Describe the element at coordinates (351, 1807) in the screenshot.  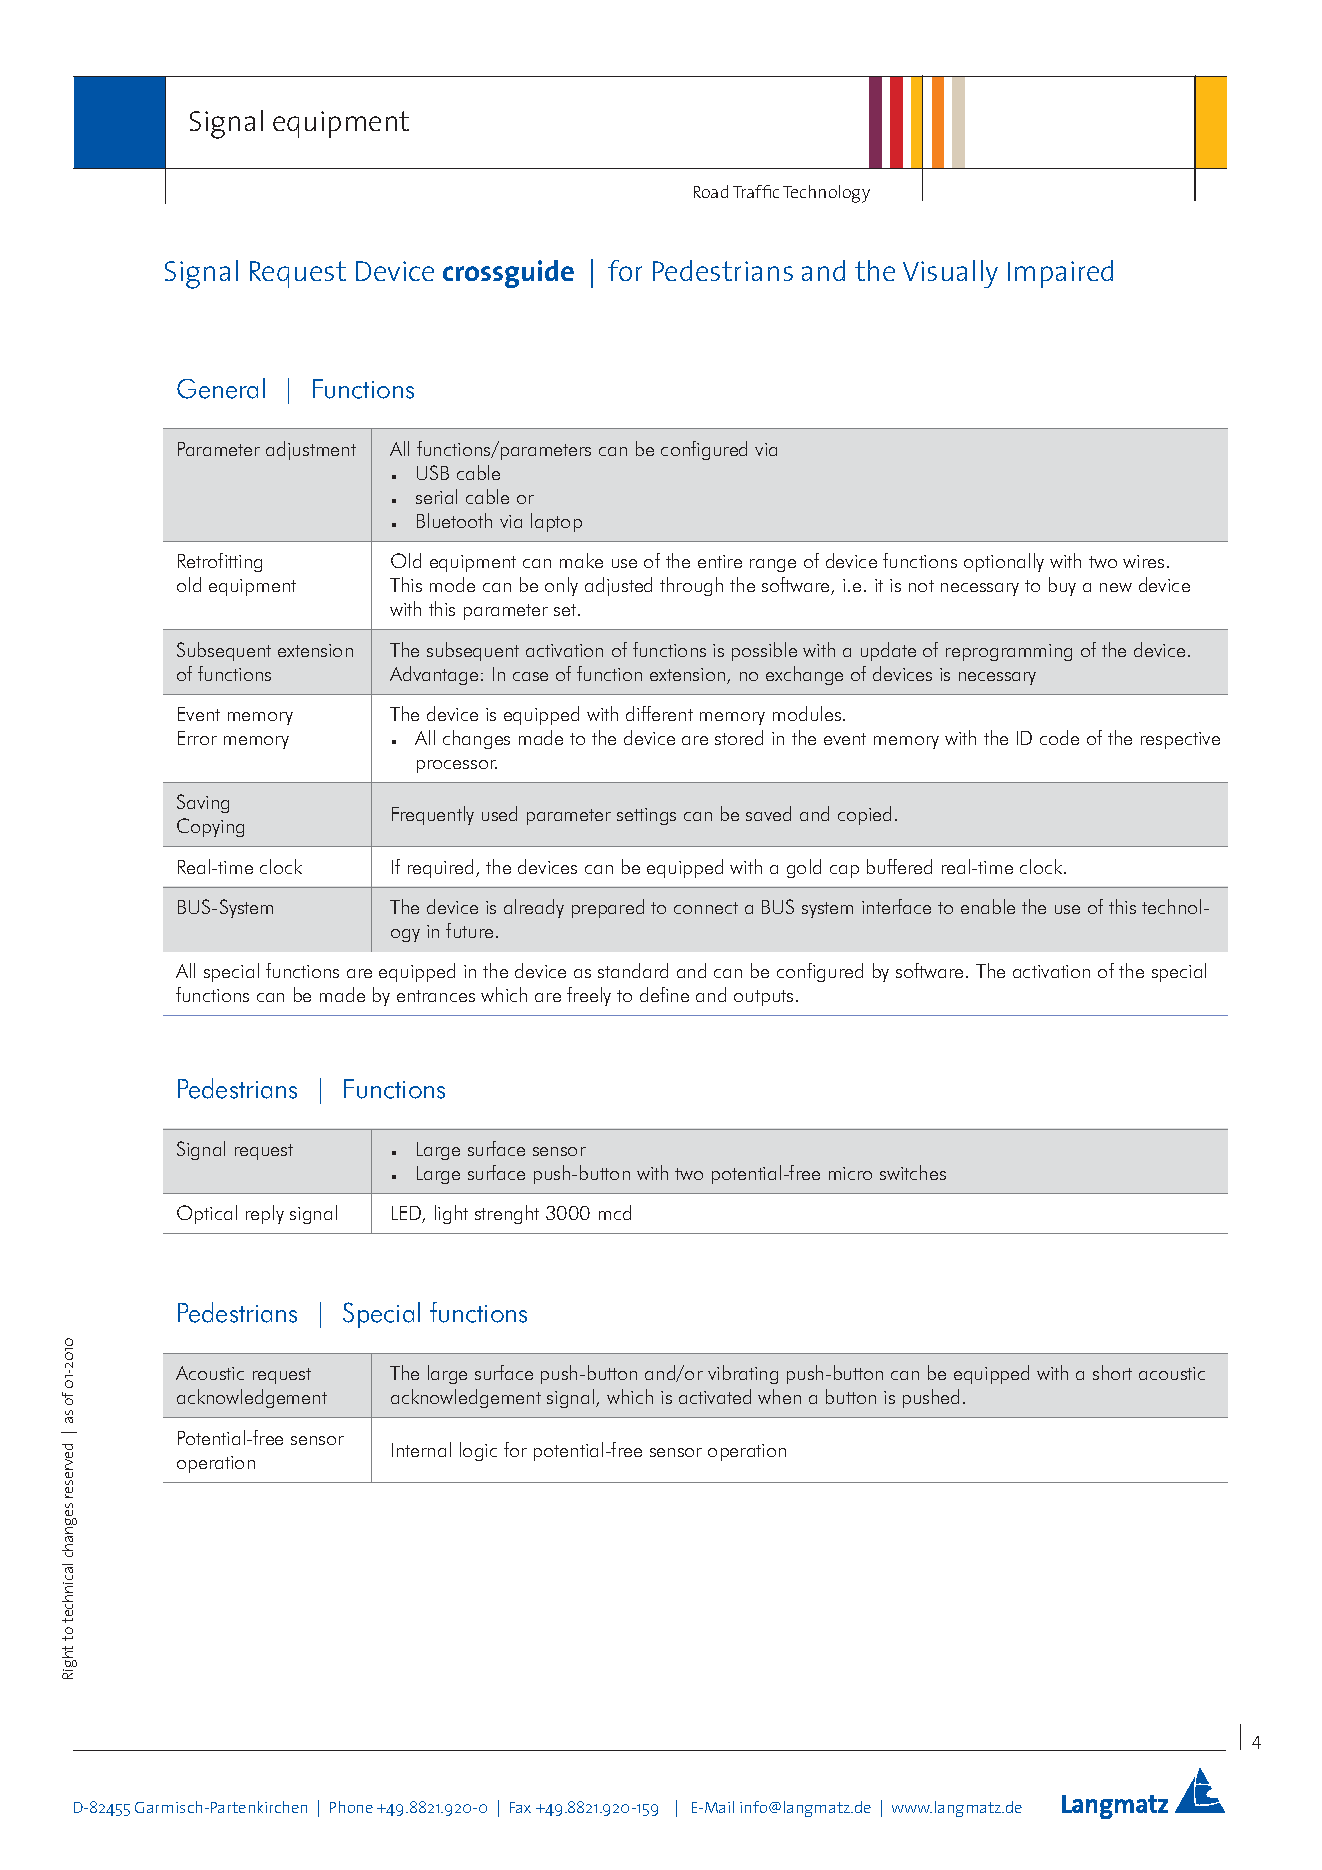
I see `Phone` at that location.
